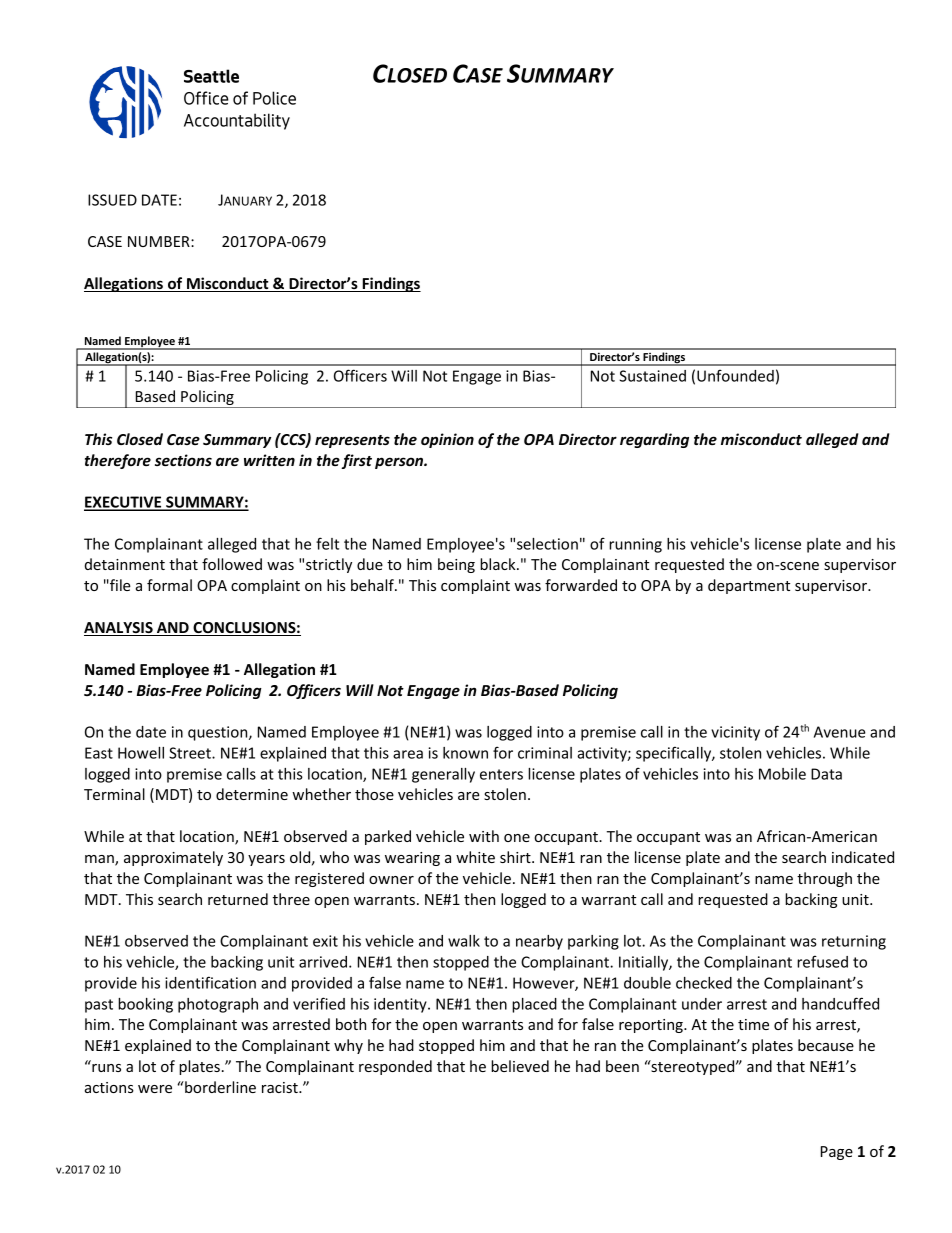 This screenshot has width=952, height=1233. I want to click on opinion, so click(447, 440).
